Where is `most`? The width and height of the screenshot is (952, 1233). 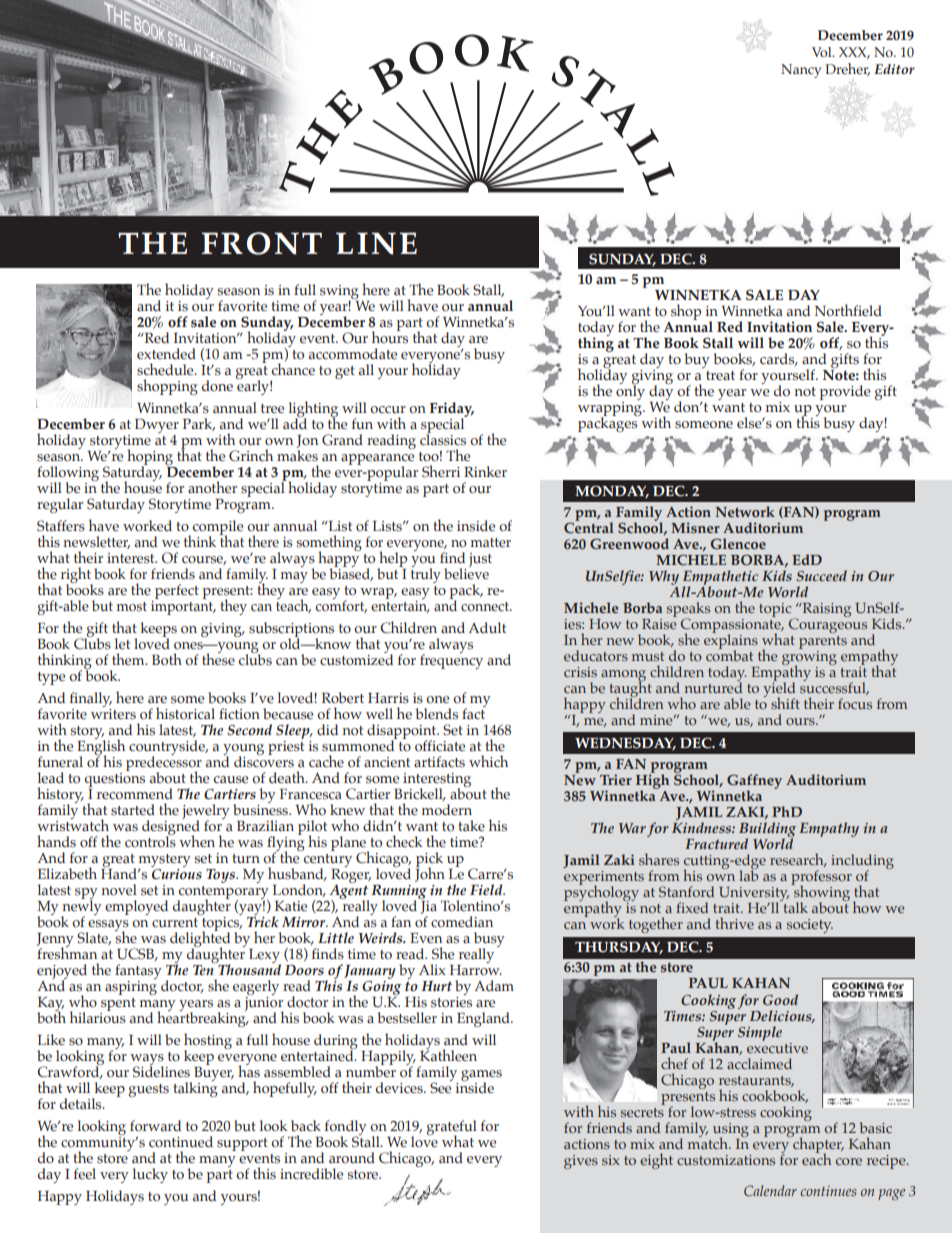 most is located at coordinates (132, 607).
